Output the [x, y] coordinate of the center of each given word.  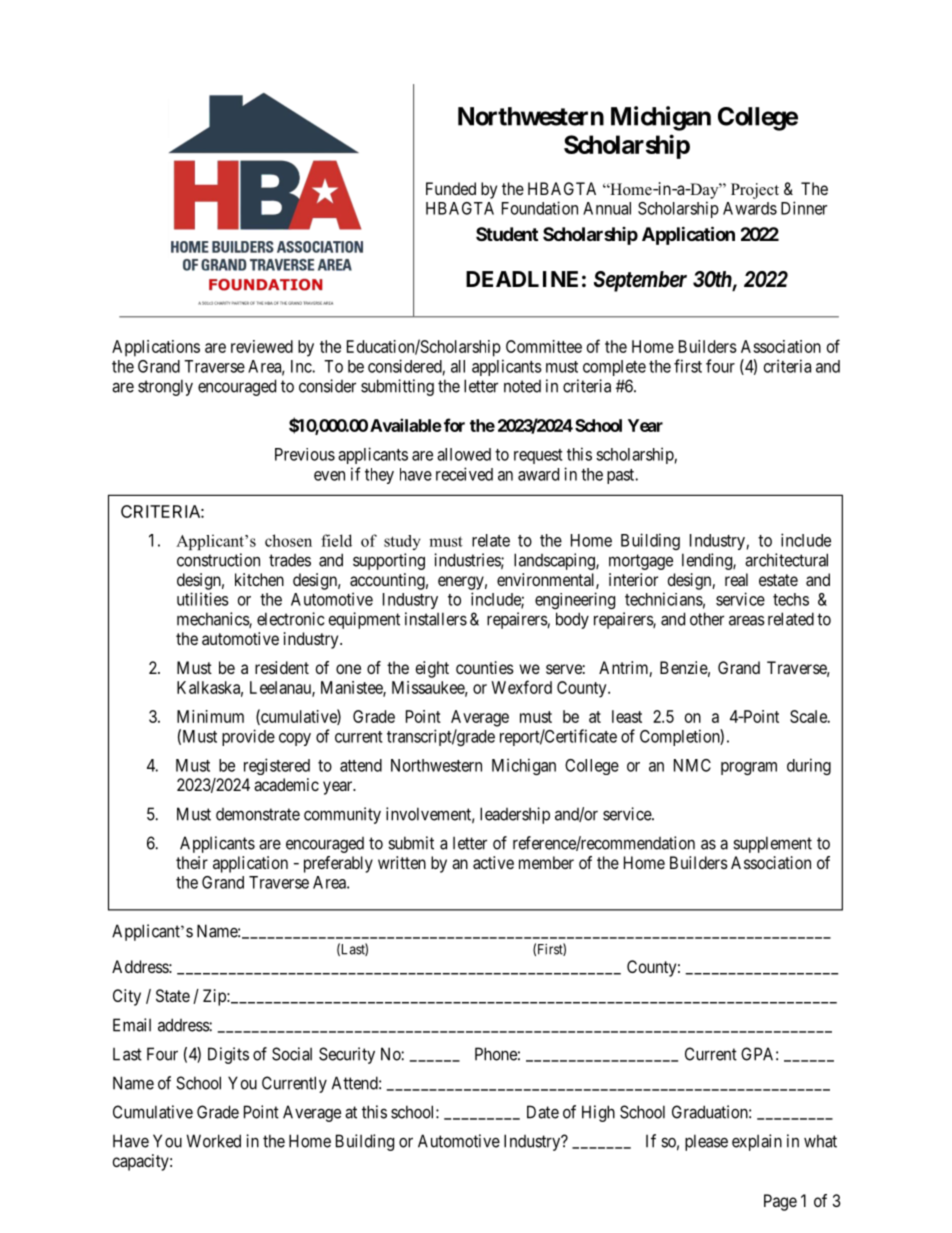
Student [507, 234]
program [749, 768]
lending [708, 561]
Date [543, 1112]
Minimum [210, 716]
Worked [214, 1141]
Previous [305, 454]
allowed [464, 454]
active [493, 862]
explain [757, 1142]
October [658, 910]
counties [485, 667]
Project [755, 191]
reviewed [262, 346]
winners [291, 910]
